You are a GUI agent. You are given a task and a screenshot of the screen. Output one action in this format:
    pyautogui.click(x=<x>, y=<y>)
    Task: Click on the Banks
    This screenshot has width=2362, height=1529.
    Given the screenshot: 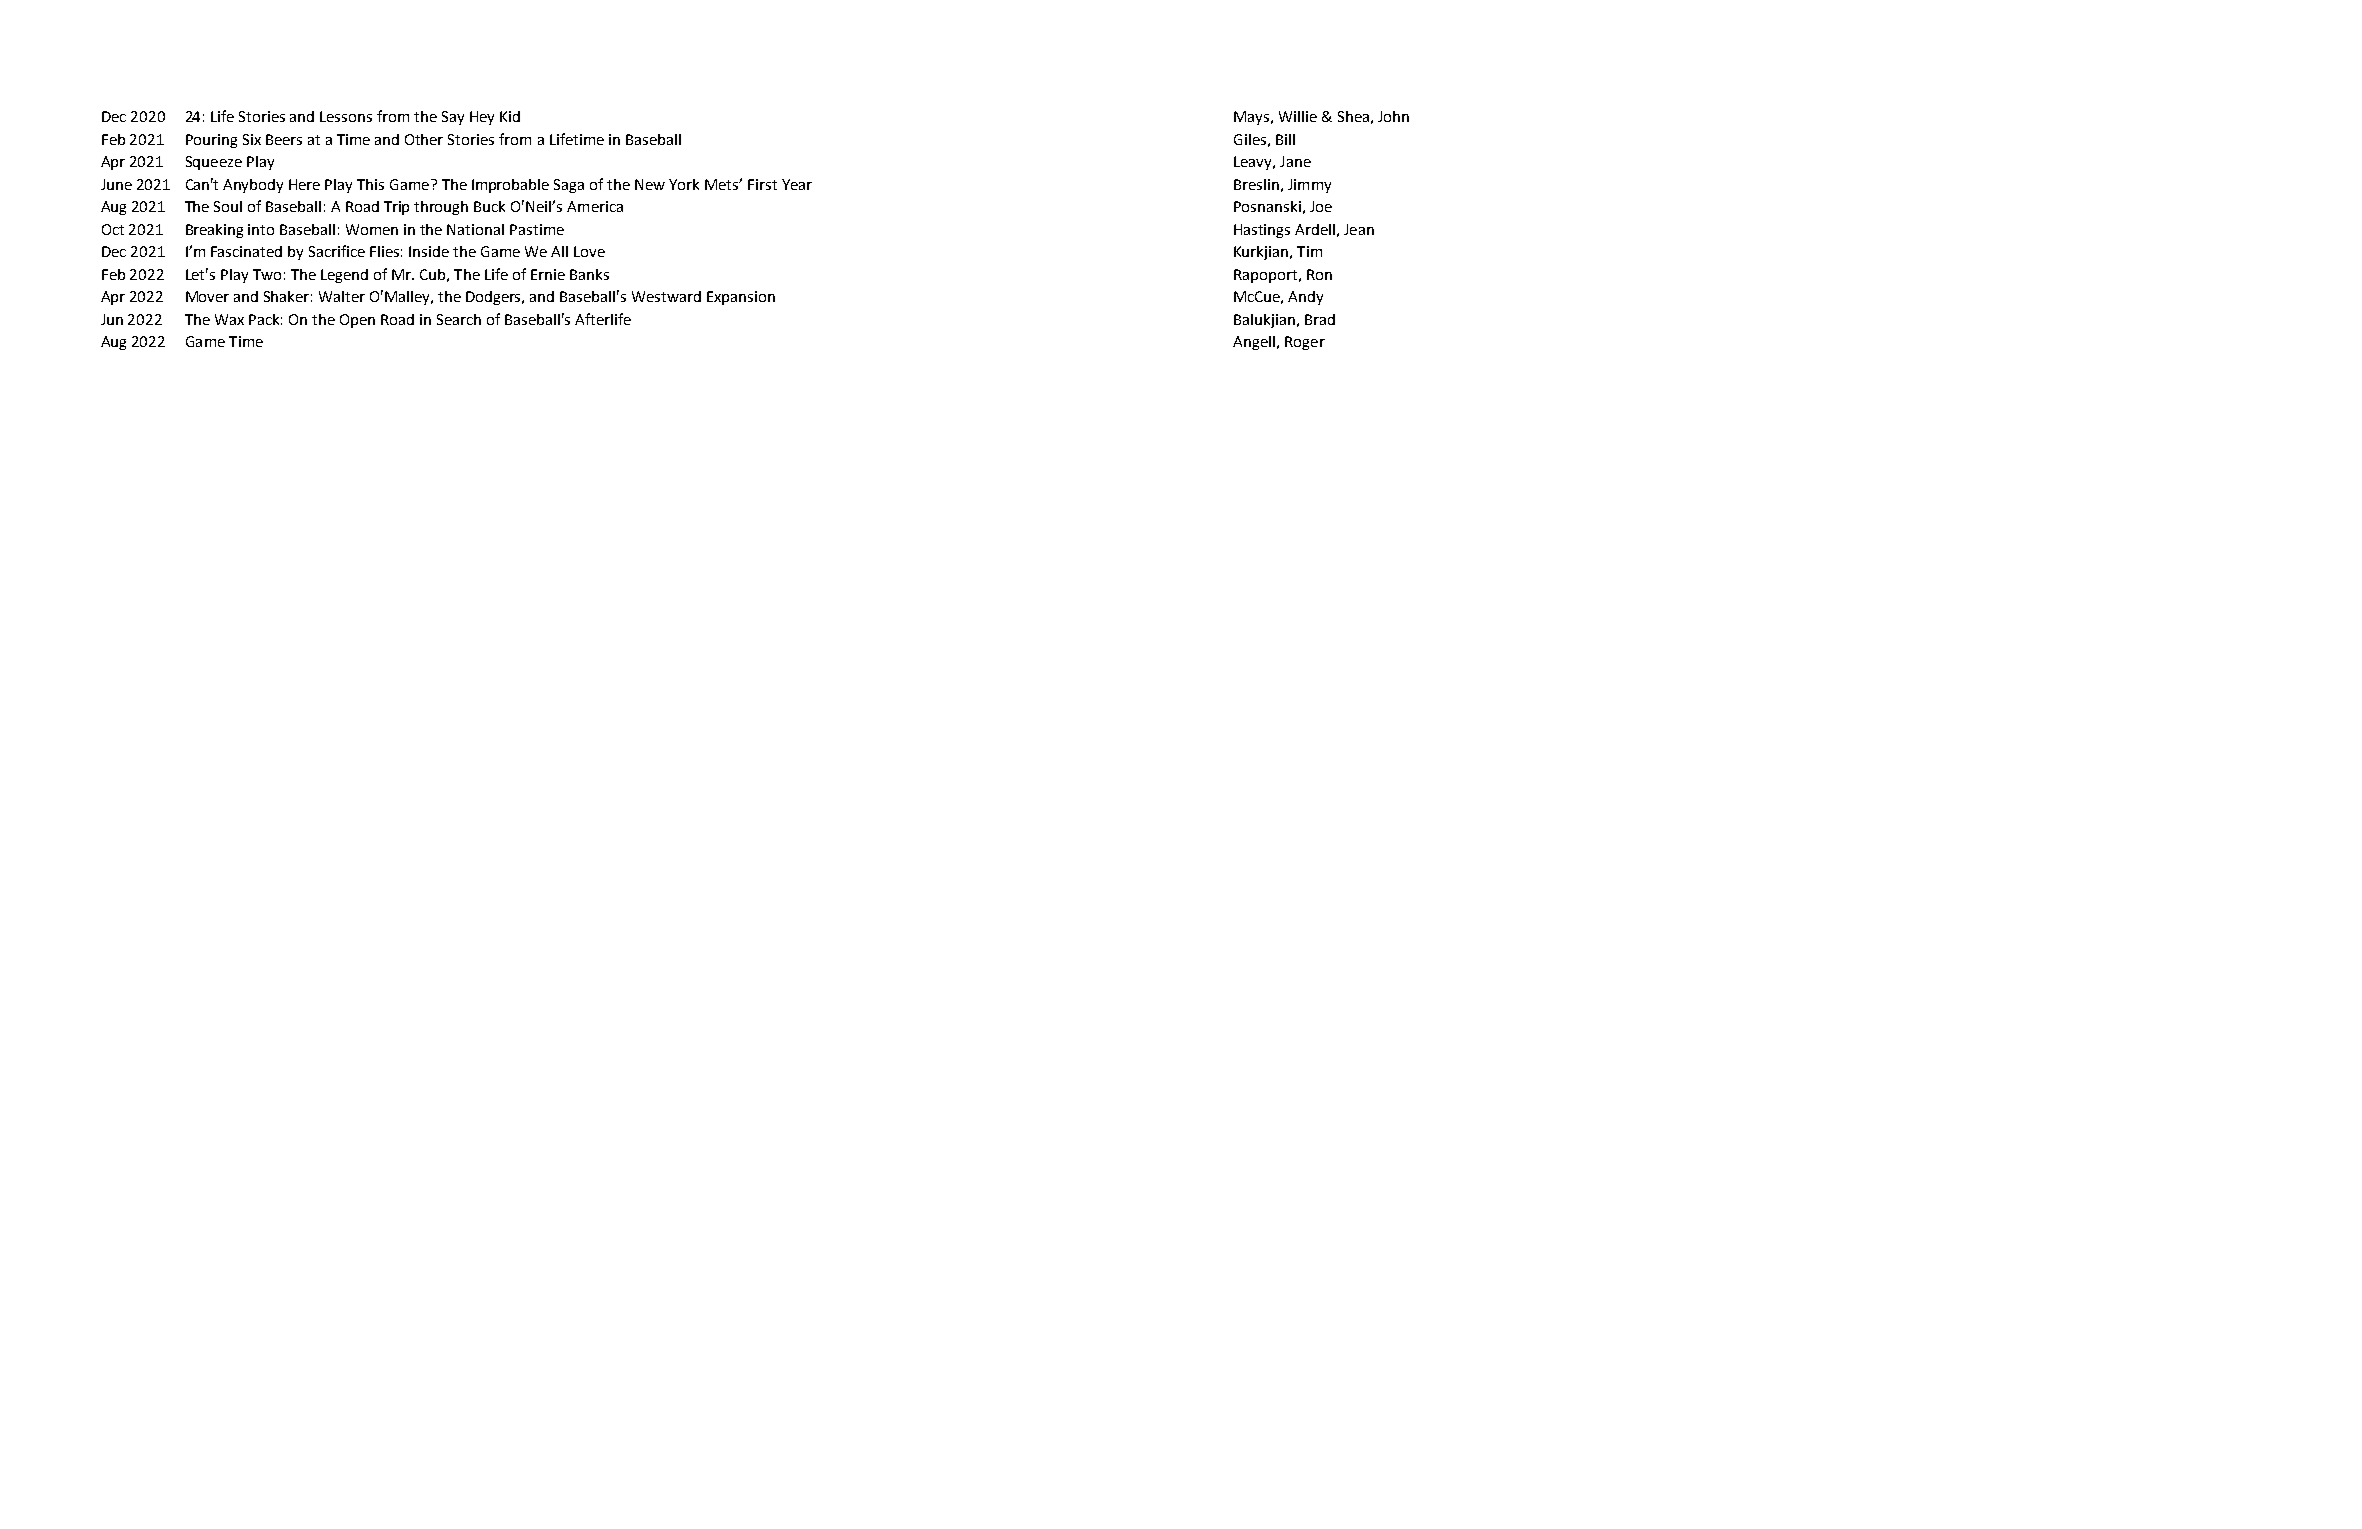 What is the action you would take?
    pyautogui.click(x=589, y=274)
